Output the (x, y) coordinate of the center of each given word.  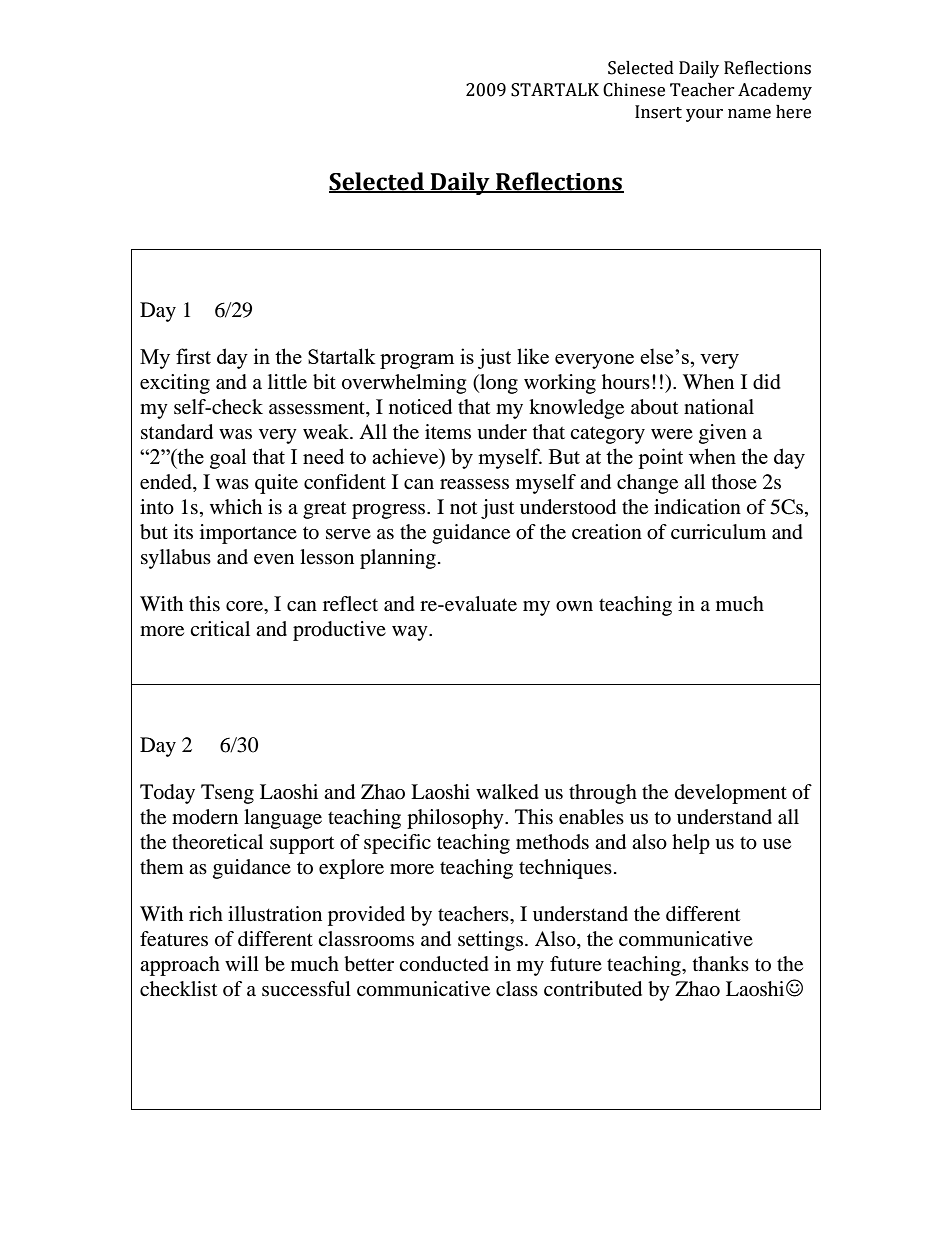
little (287, 382)
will (242, 963)
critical (220, 629)
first (193, 356)
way (411, 633)
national (719, 407)
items (448, 432)
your (704, 115)
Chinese (634, 90)
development (731, 794)
